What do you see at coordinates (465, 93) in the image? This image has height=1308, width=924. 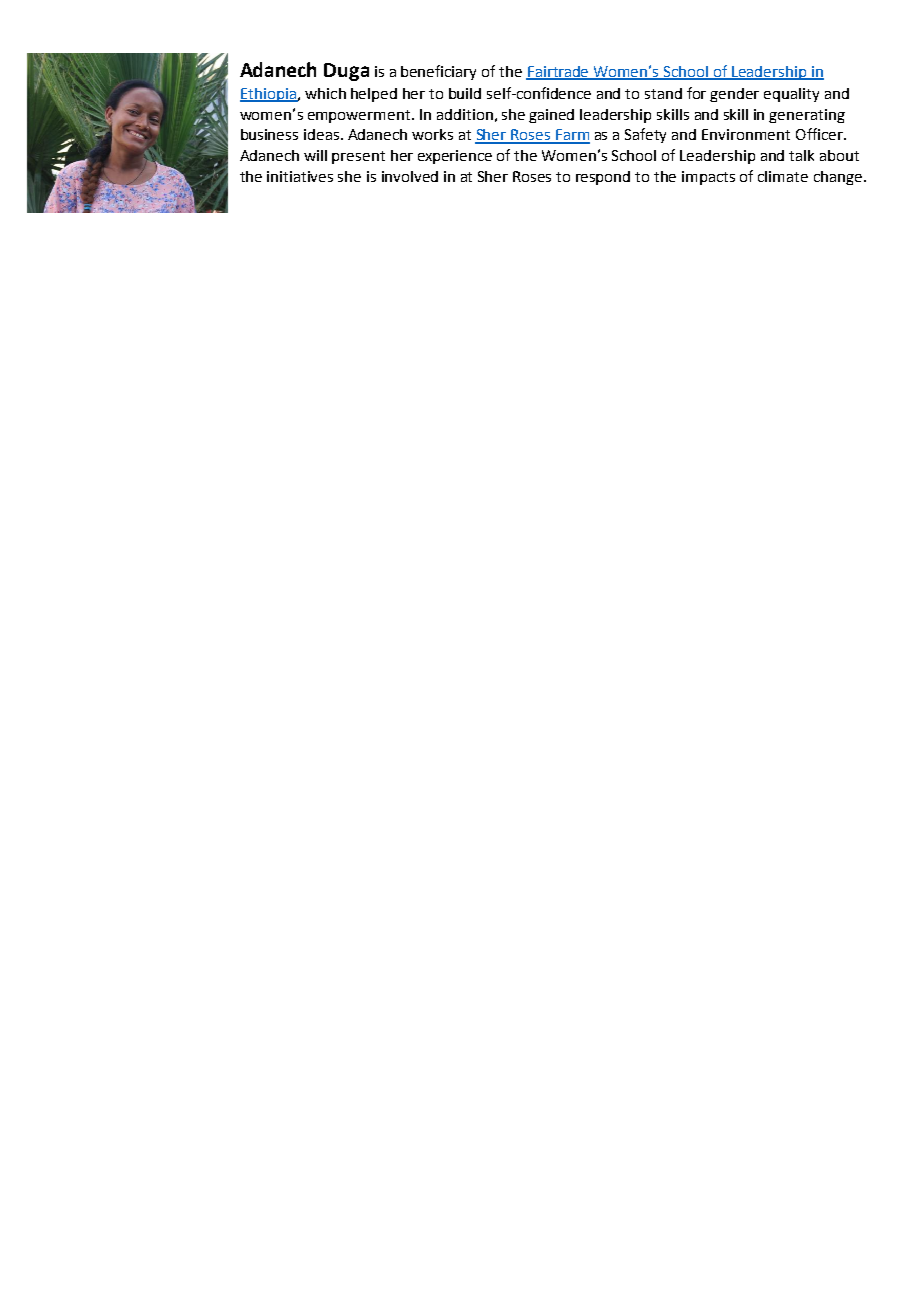 I see `build` at bounding box center [465, 93].
